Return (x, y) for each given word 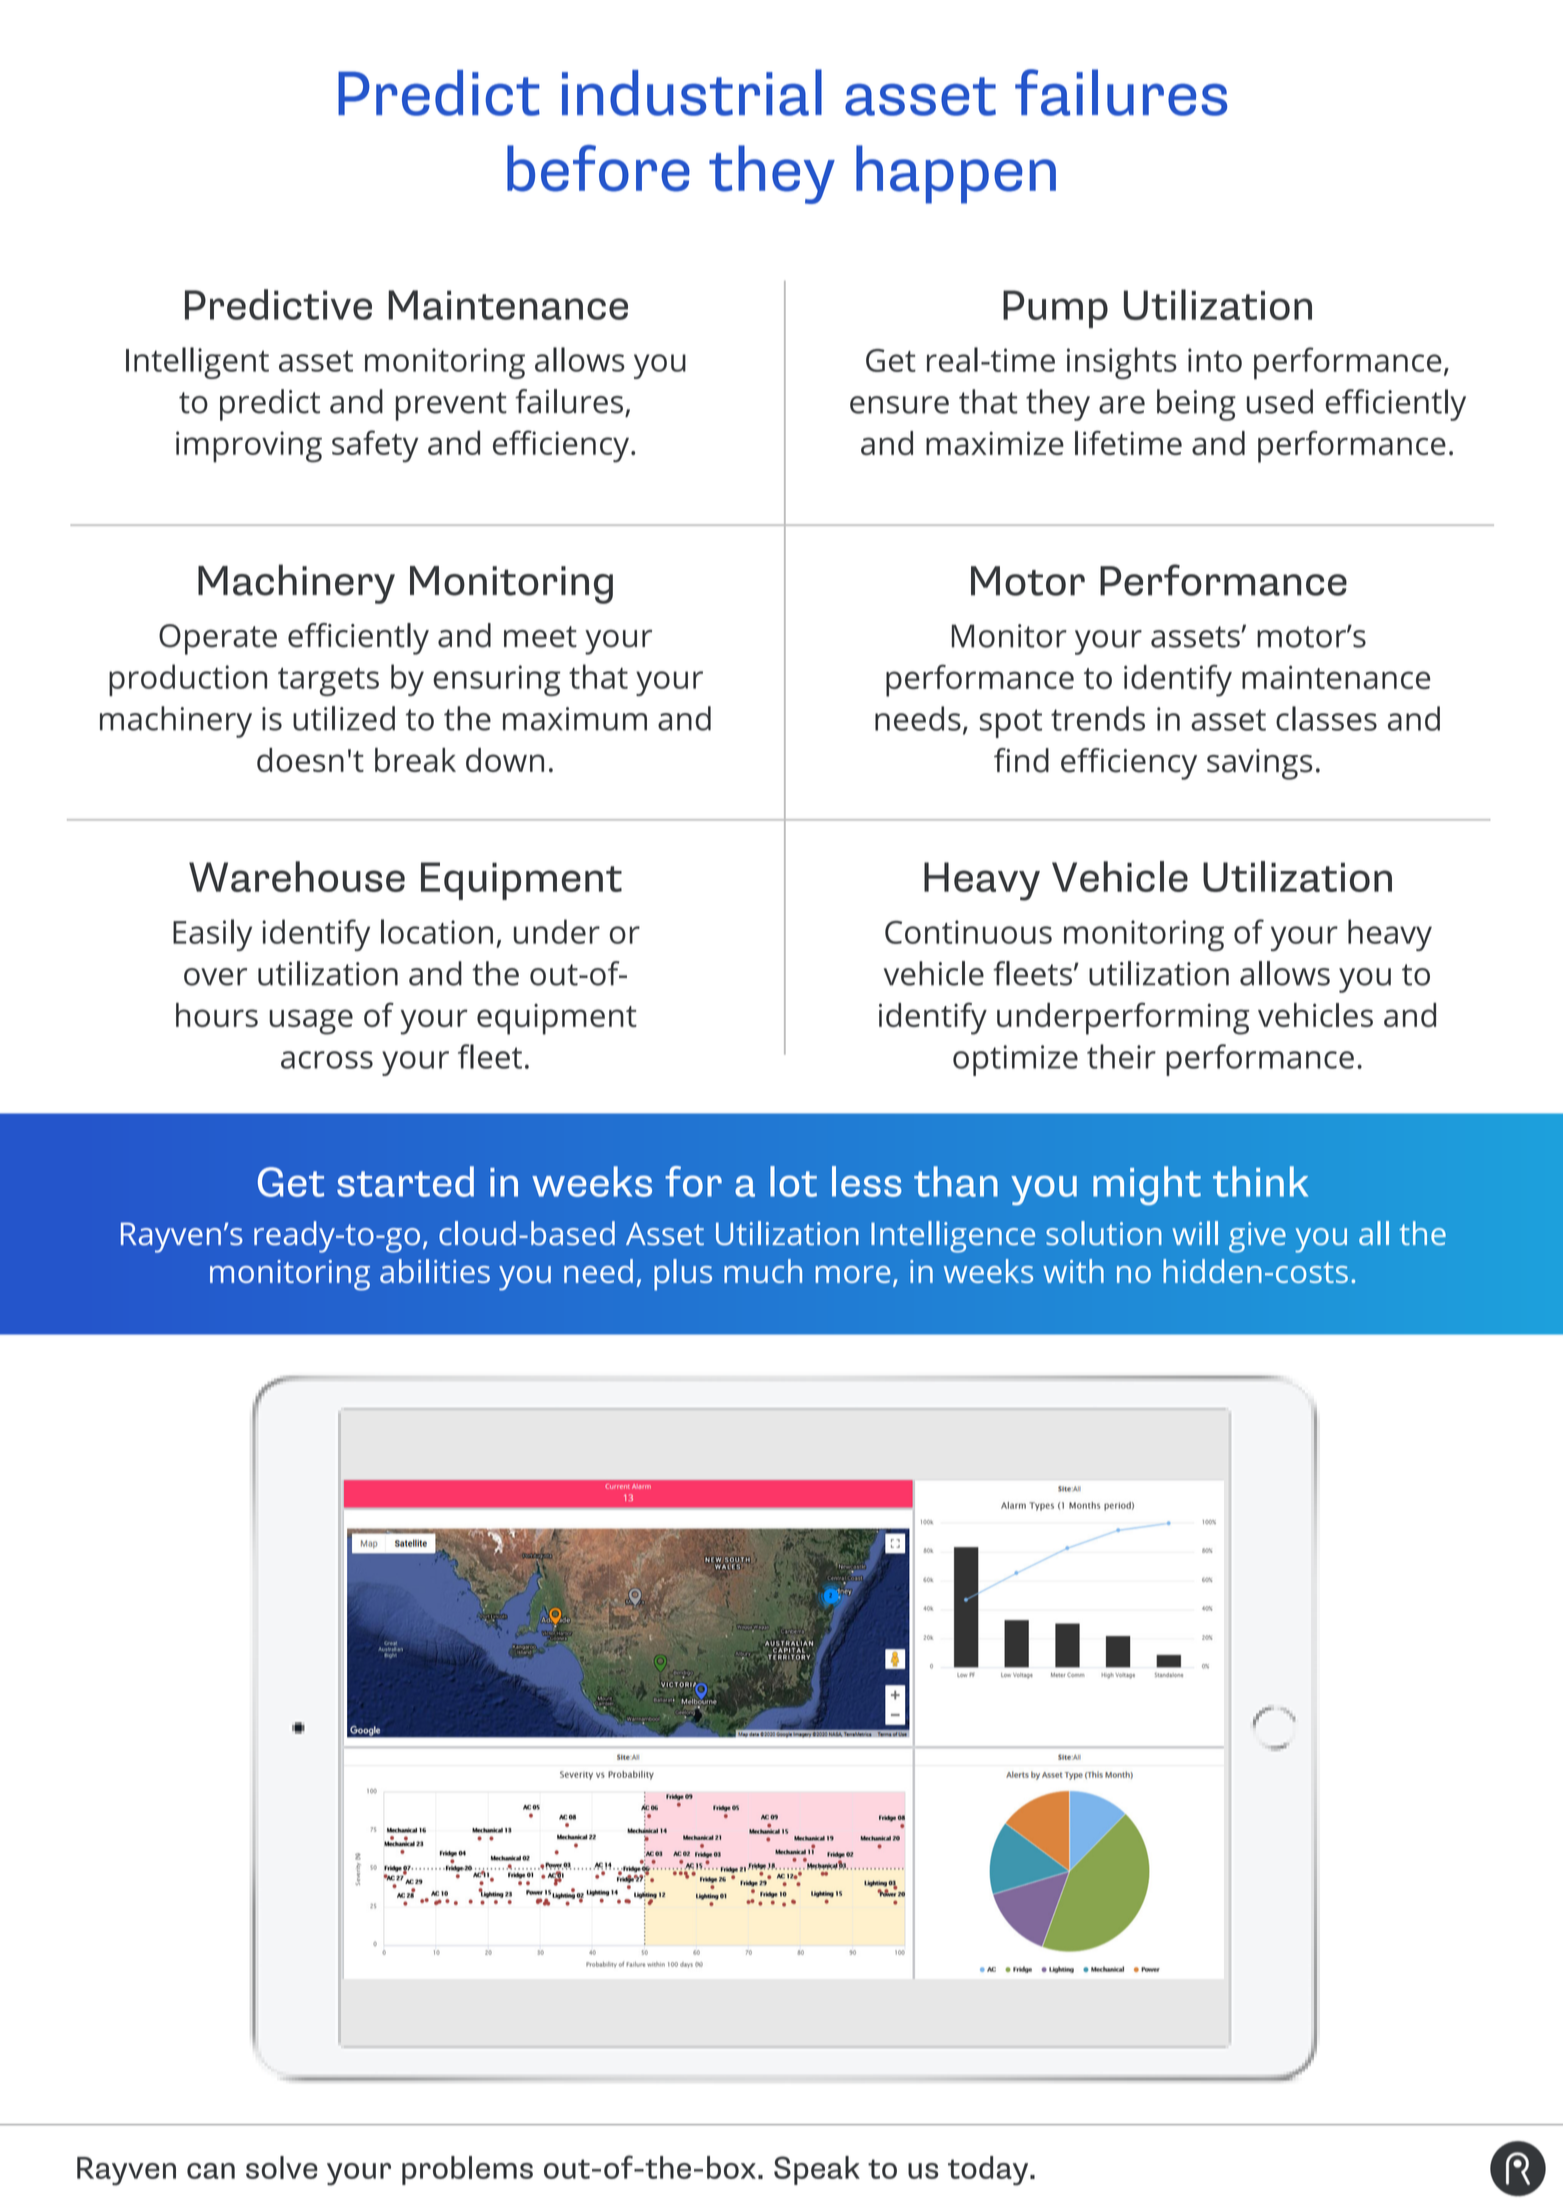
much (763, 1271)
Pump (1055, 309)
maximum (575, 719)
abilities (435, 1271)
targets (328, 682)
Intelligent (197, 363)
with (1073, 1271)
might (1147, 1186)
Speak (817, 2170)
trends (1098, 718)
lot (793, 1181)
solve (282, 2167)
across (327, 1060)
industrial (692, 92)
